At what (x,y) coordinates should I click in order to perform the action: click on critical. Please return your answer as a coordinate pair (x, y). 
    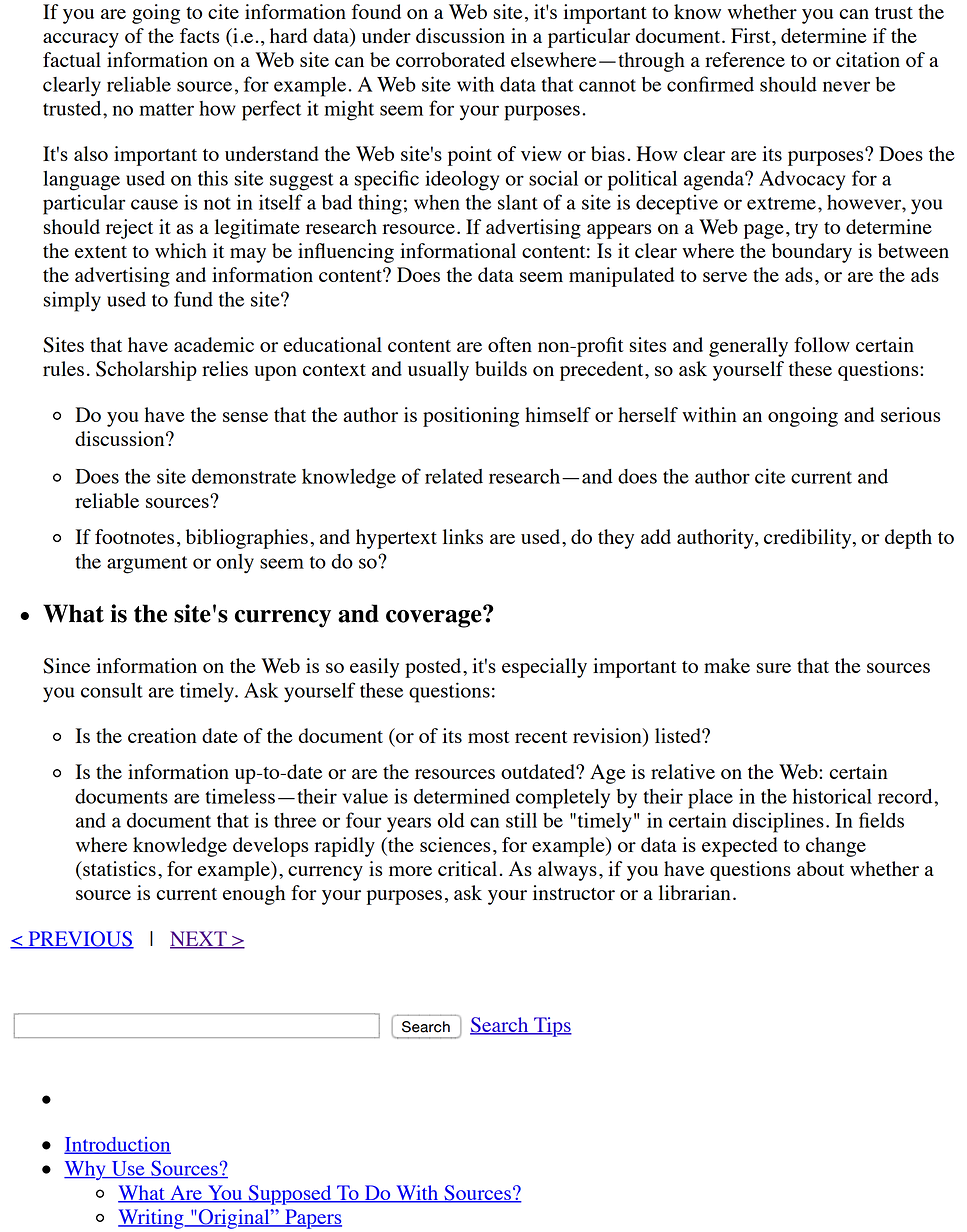
    Looking at the image, I should click on (467, 868).
